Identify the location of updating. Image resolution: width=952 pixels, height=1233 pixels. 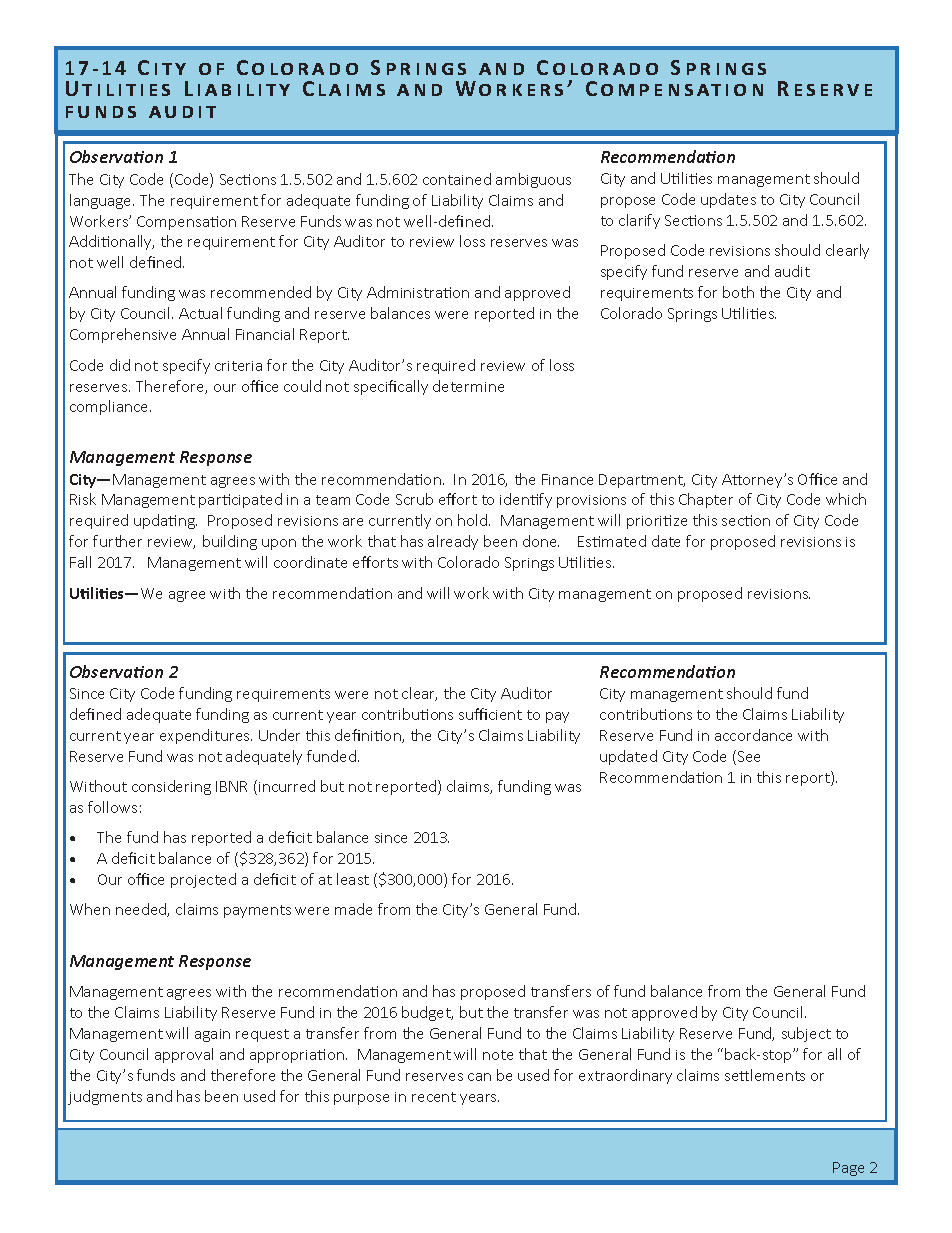
(165, 521).
